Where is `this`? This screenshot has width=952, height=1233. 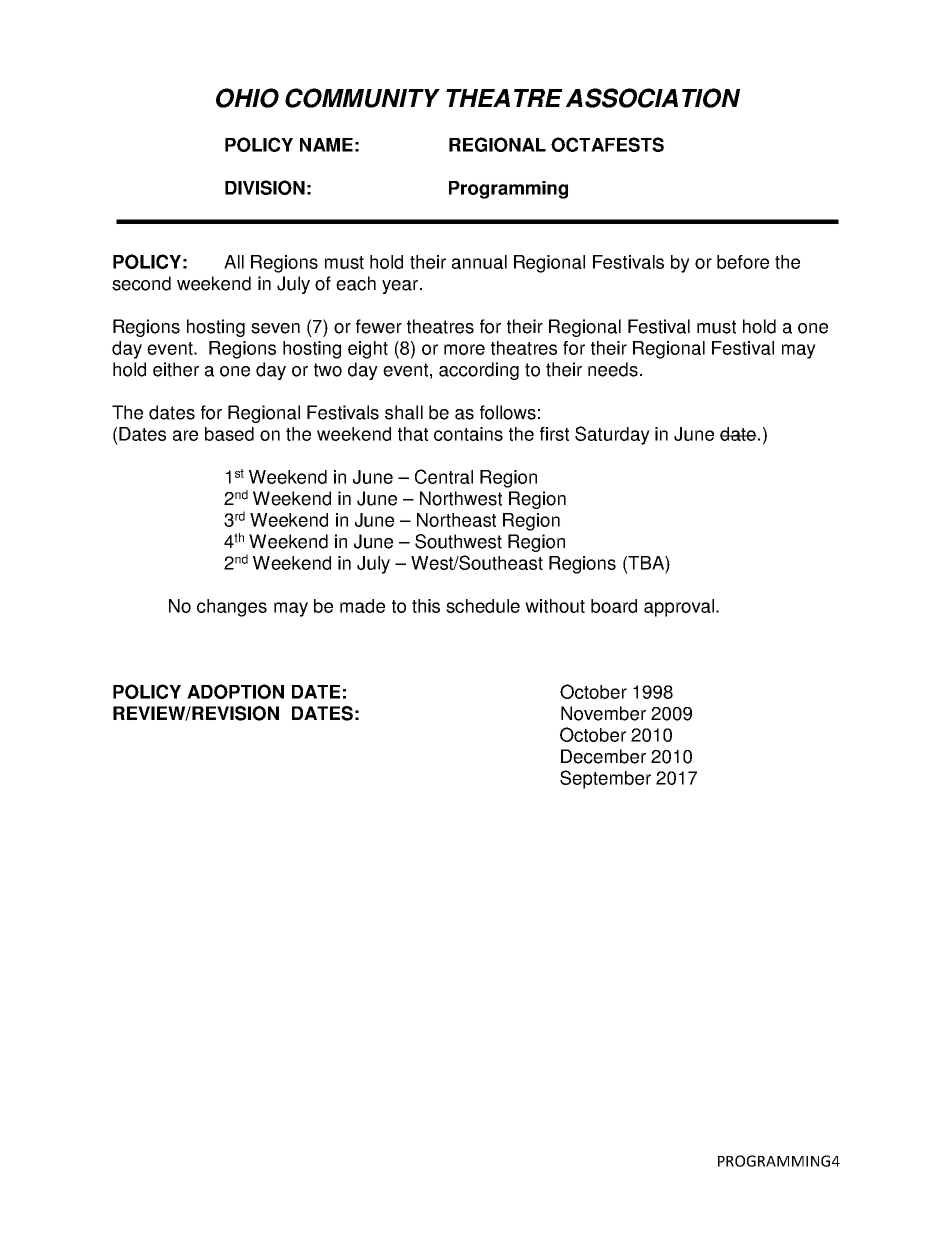
this is located at coordinates (426, 606).
